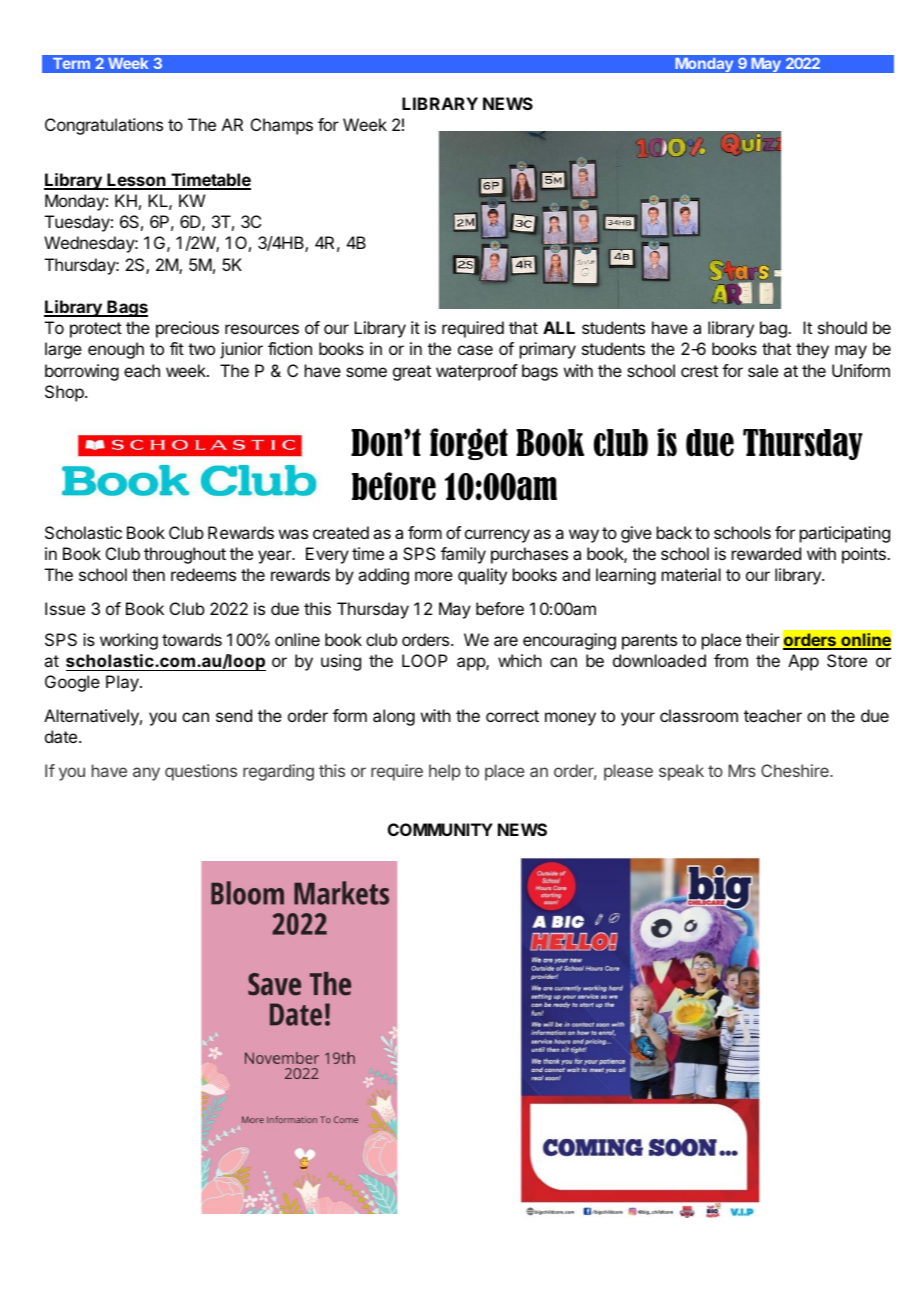 The width and height of the document is (924, 1308). What do you see at coordinates (440, 829) in the document?
I see `COMMUNITY` at bounding box center [440, 829].
